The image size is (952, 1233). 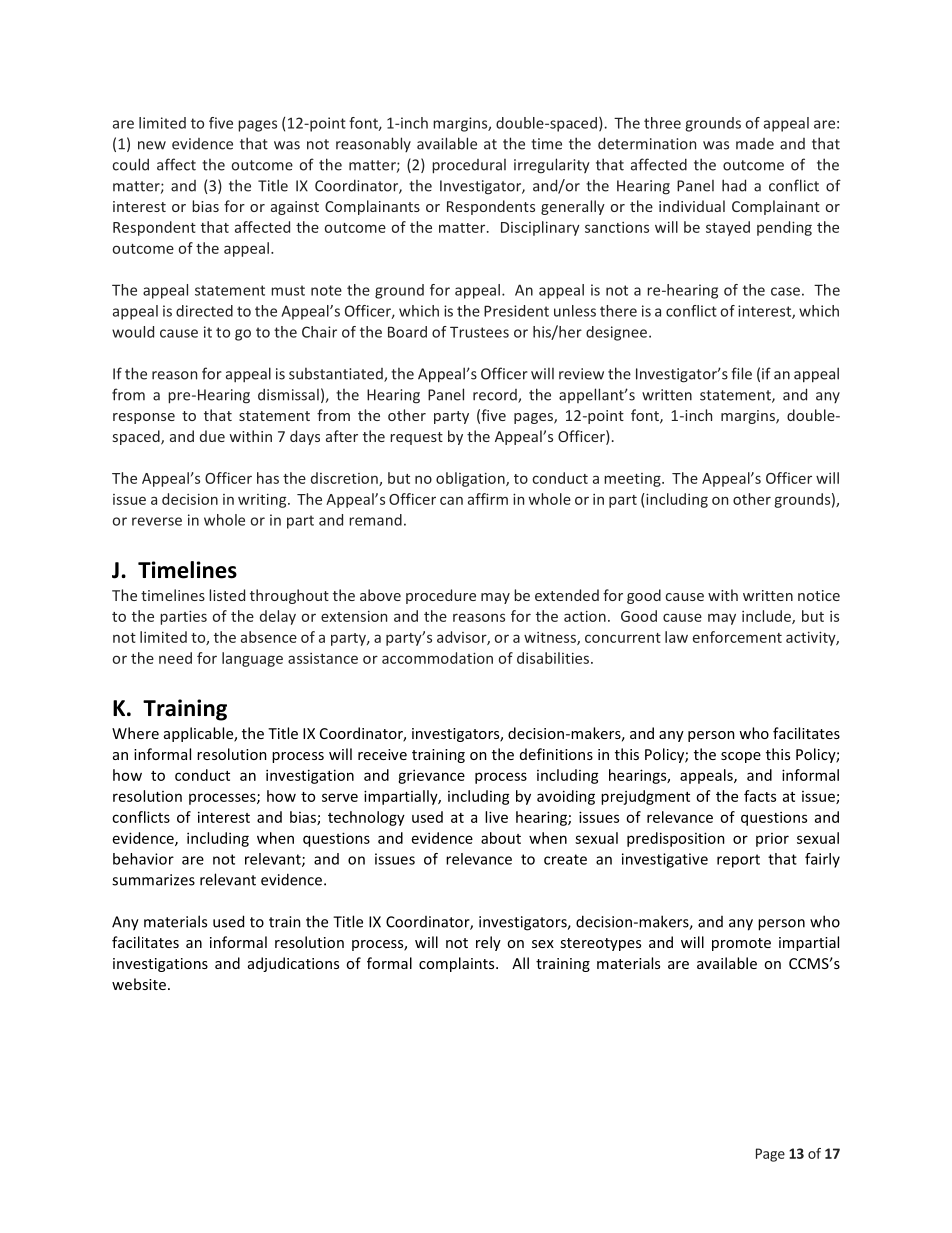 I want to click on website, so click(x=139, y=984).
